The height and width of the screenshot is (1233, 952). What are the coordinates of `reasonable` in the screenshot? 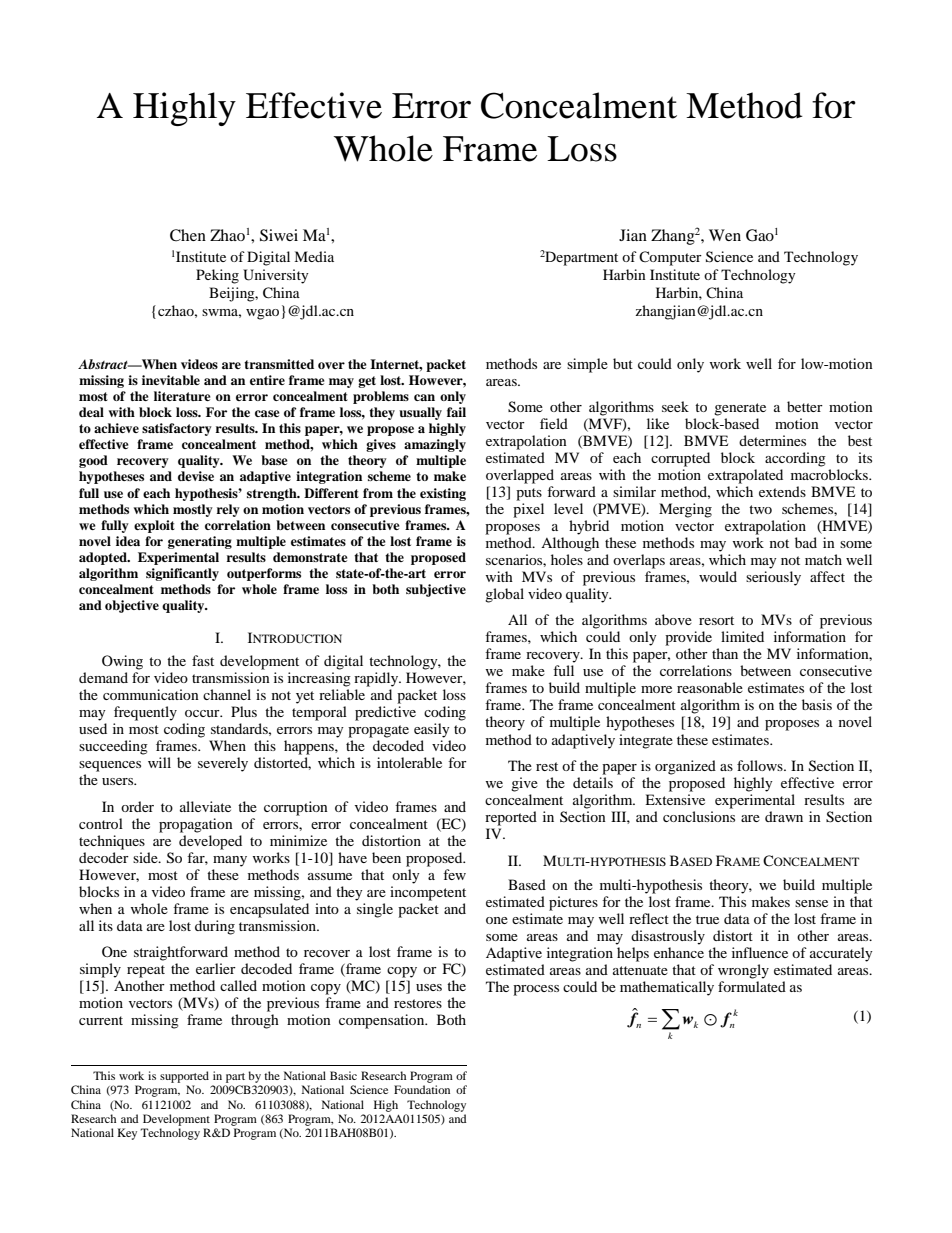 It's located at (710, 687).
